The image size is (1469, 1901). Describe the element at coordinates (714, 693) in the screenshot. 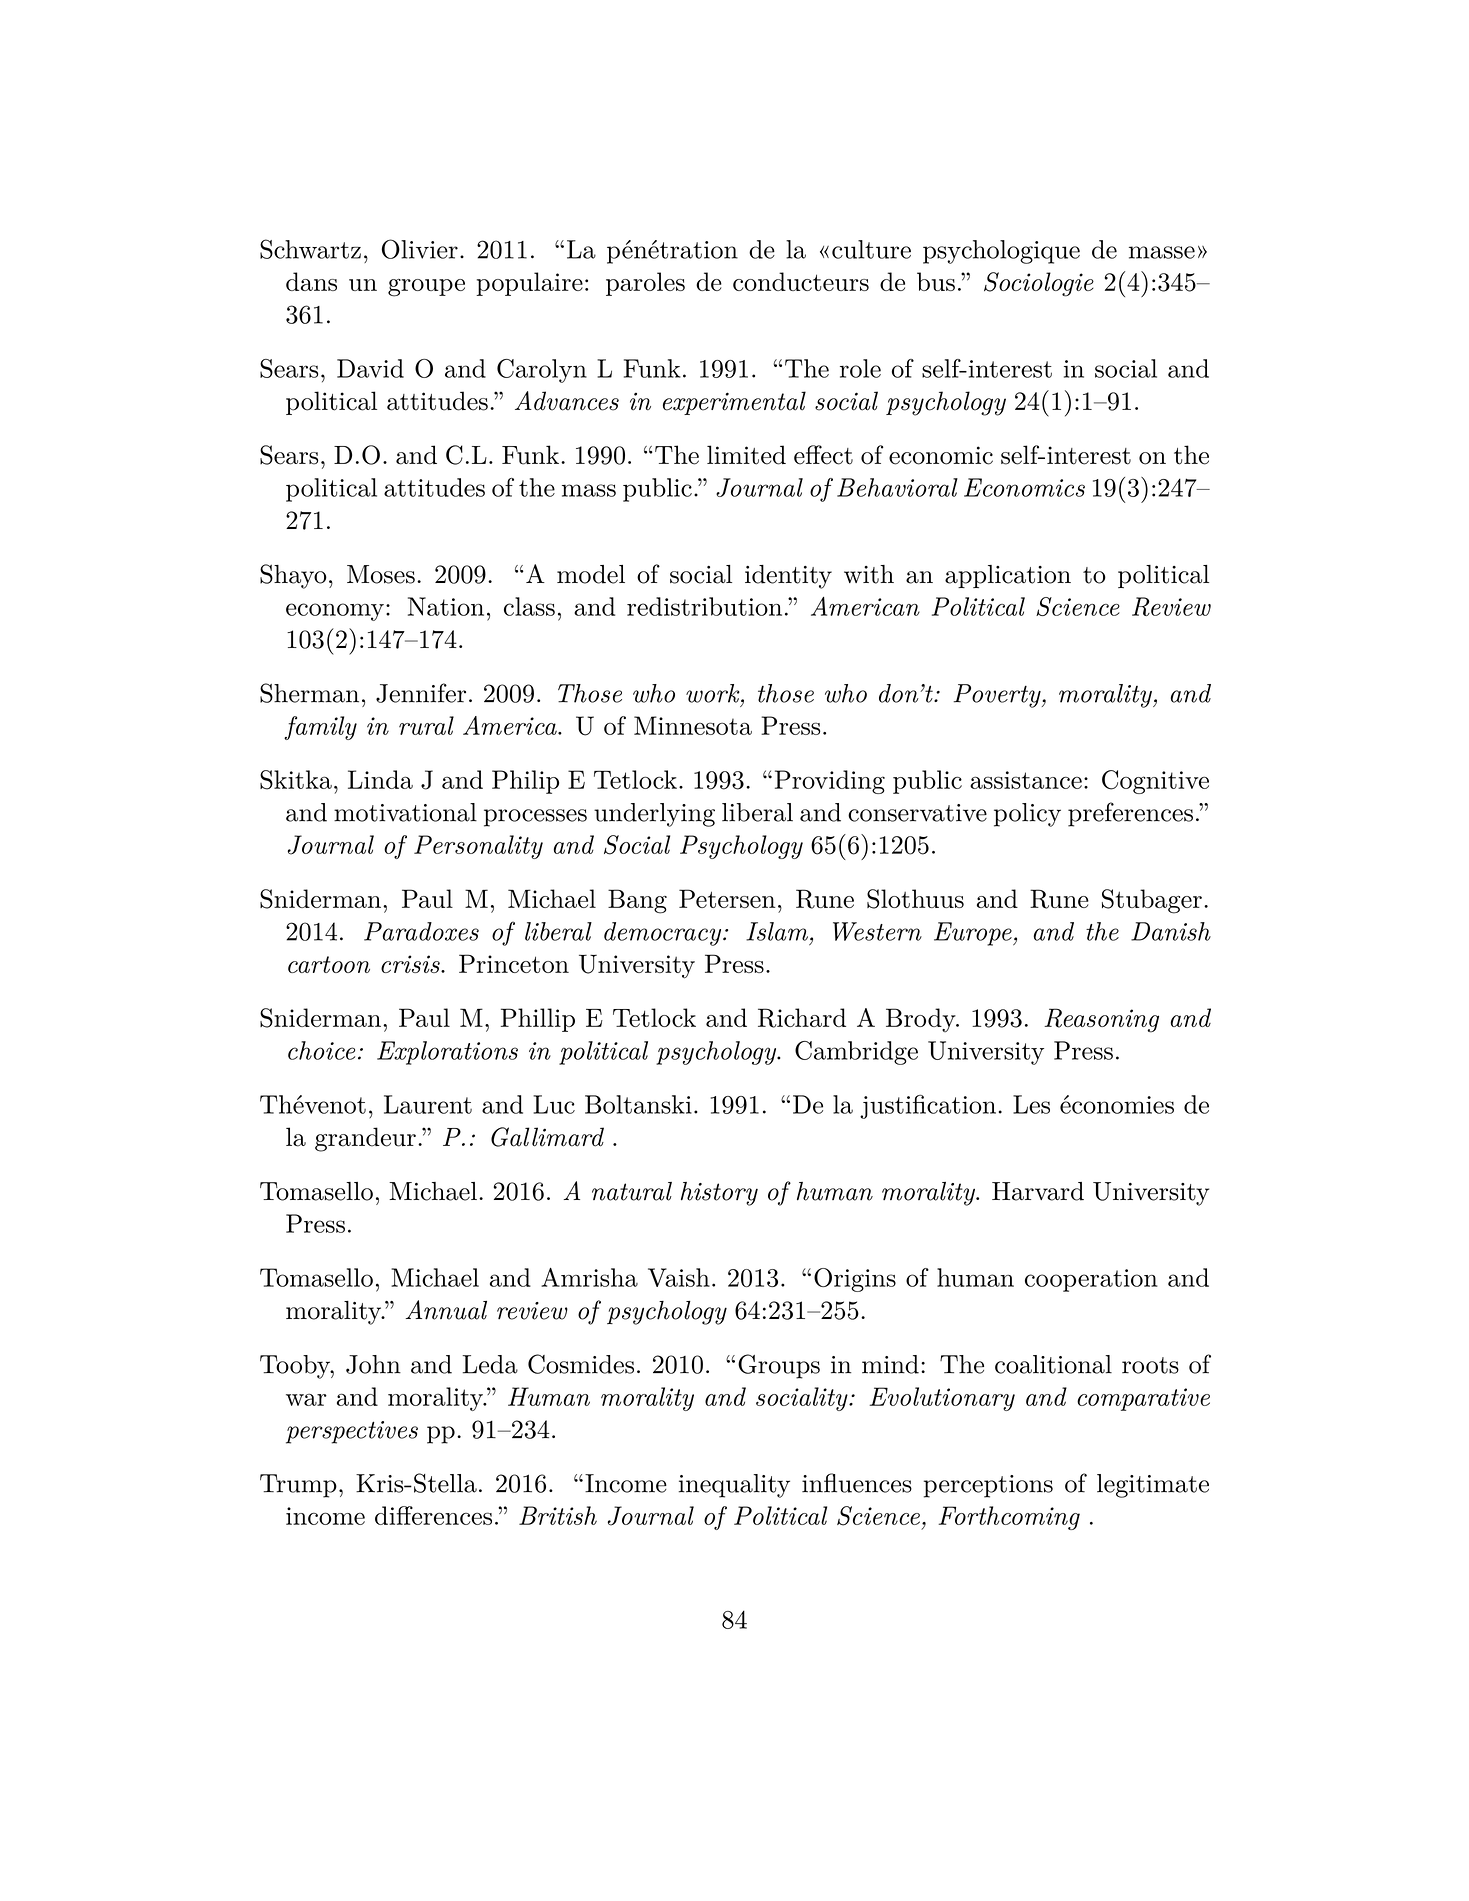

I see `work` at that location.
